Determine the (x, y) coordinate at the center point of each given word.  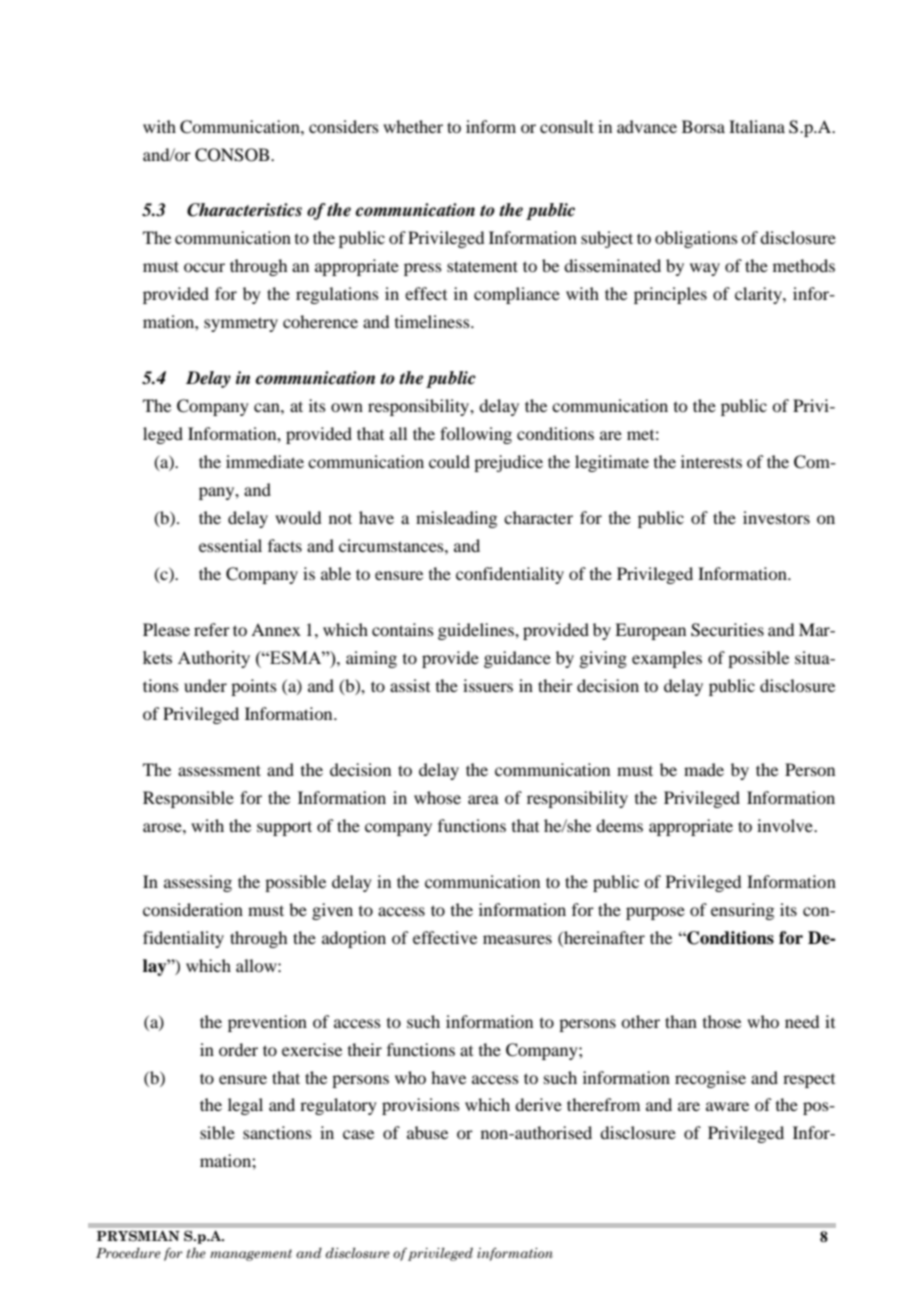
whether (413, 126)
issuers (488, 685)
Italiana (757, 126)
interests (711, 461)
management (251, 1255)
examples (667, 659)
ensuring (742, 911)
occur (204, 267)
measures (517, 939)
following (476, 435)
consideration (193, 909)
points (254, 687)
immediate (265, 461)
